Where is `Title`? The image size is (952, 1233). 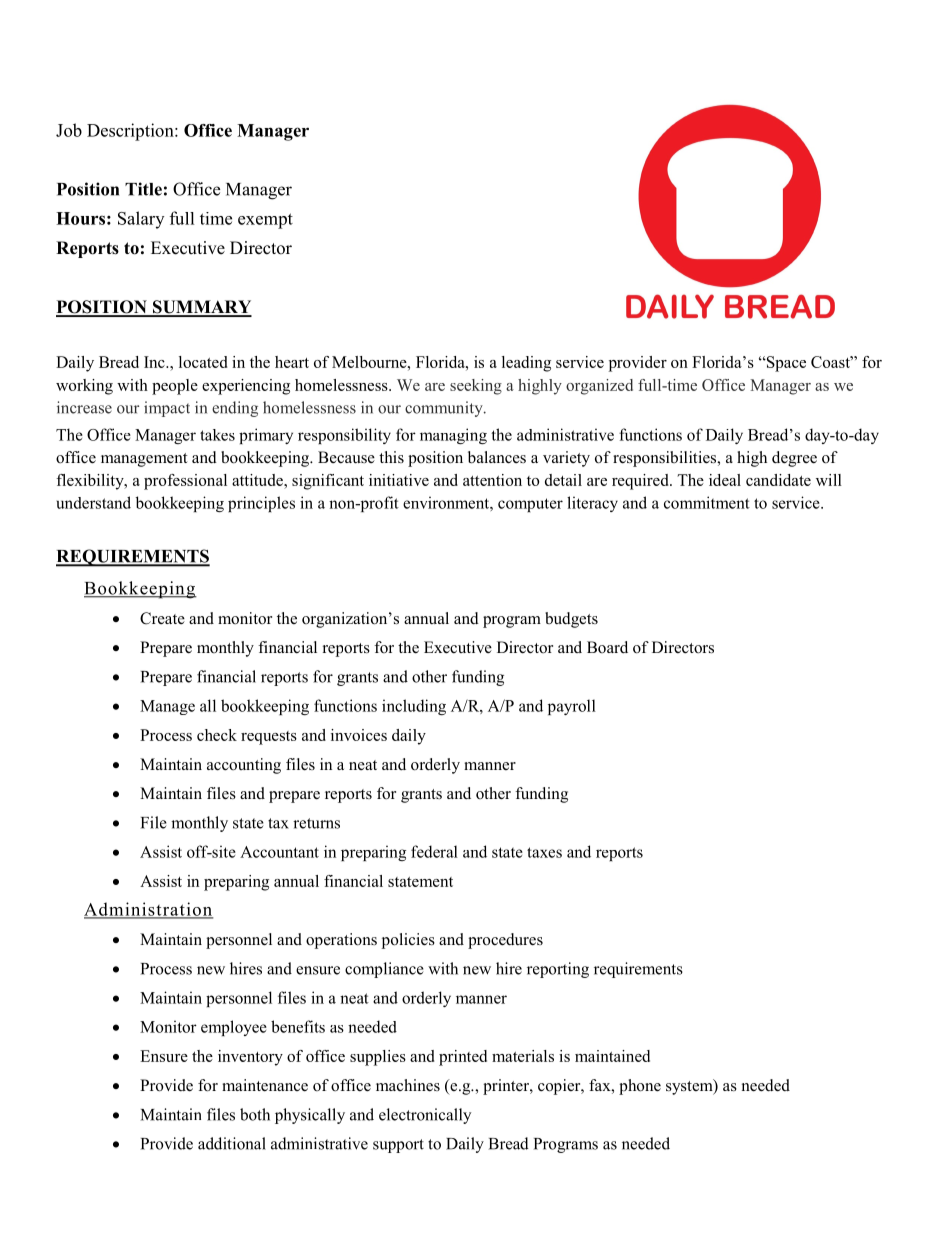 Title is located at coordinates (143, 189).
